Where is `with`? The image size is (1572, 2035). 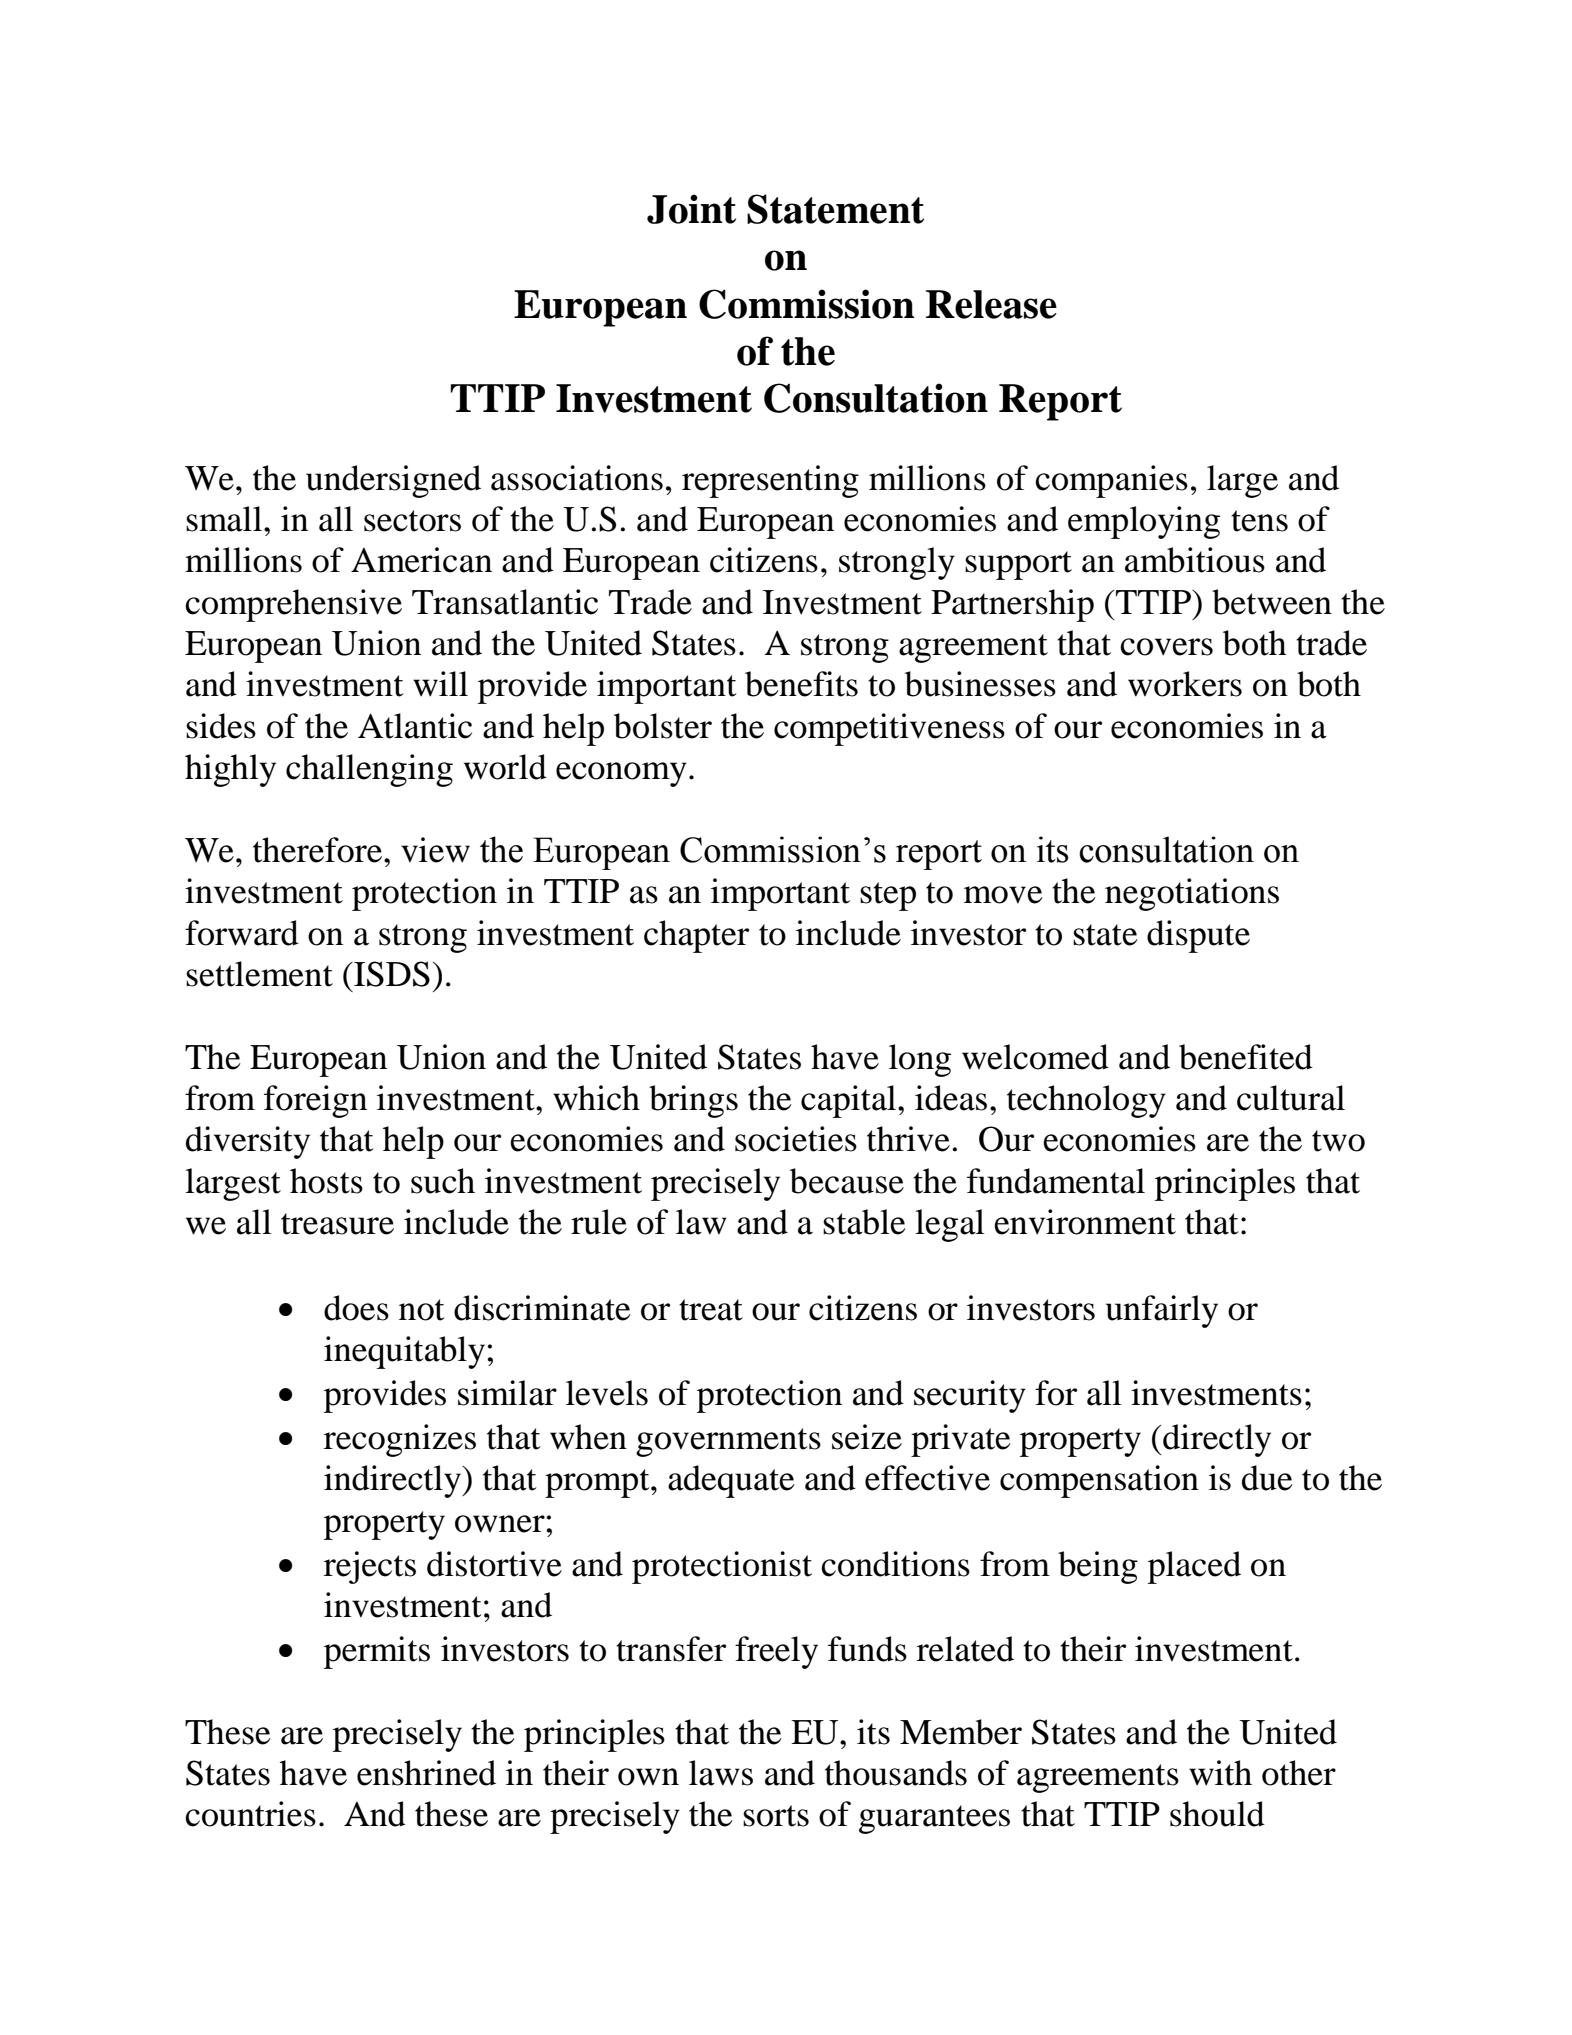
with is located at coordinates (1220, 1773).
